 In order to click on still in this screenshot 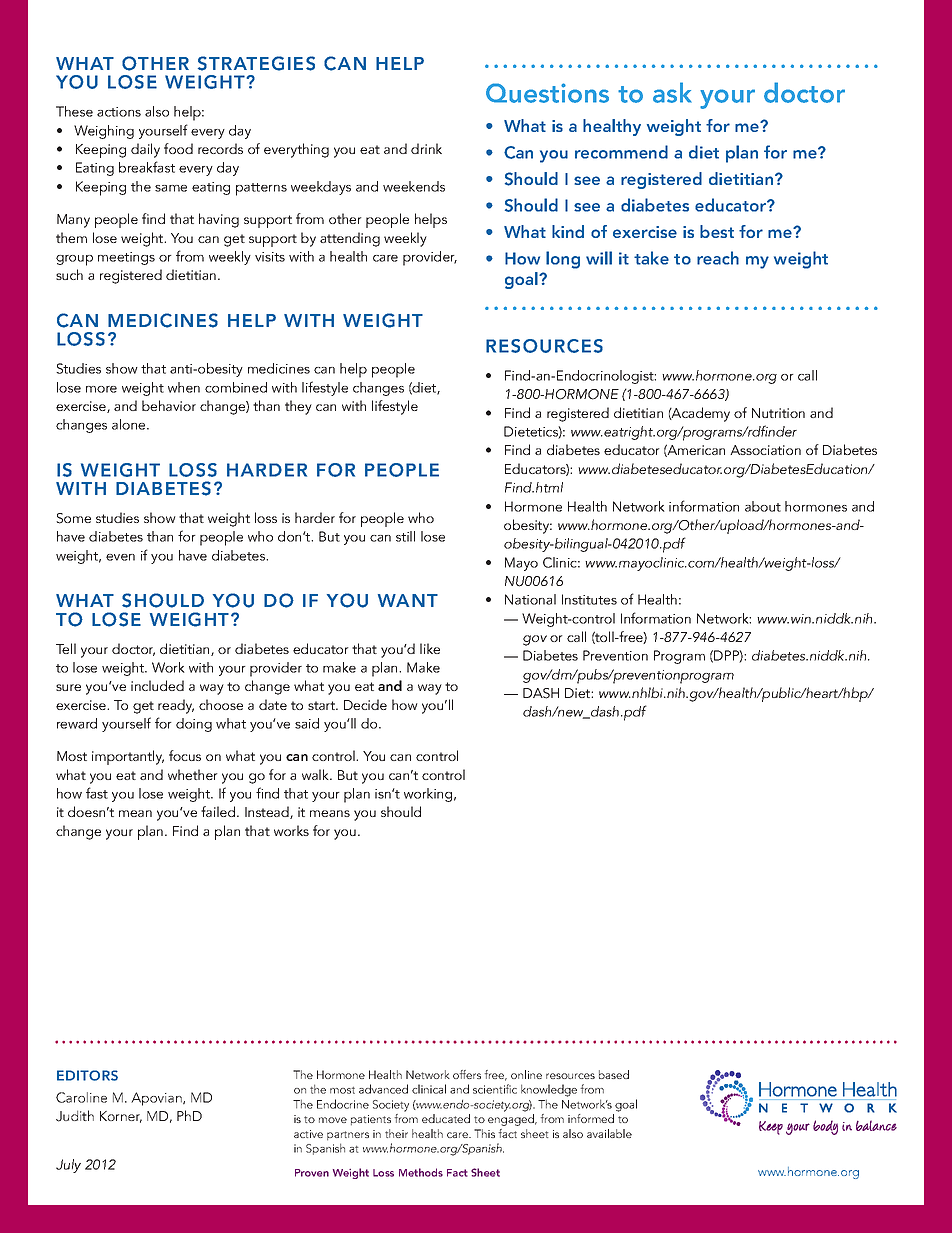, I will do `click(405, 536)`.
